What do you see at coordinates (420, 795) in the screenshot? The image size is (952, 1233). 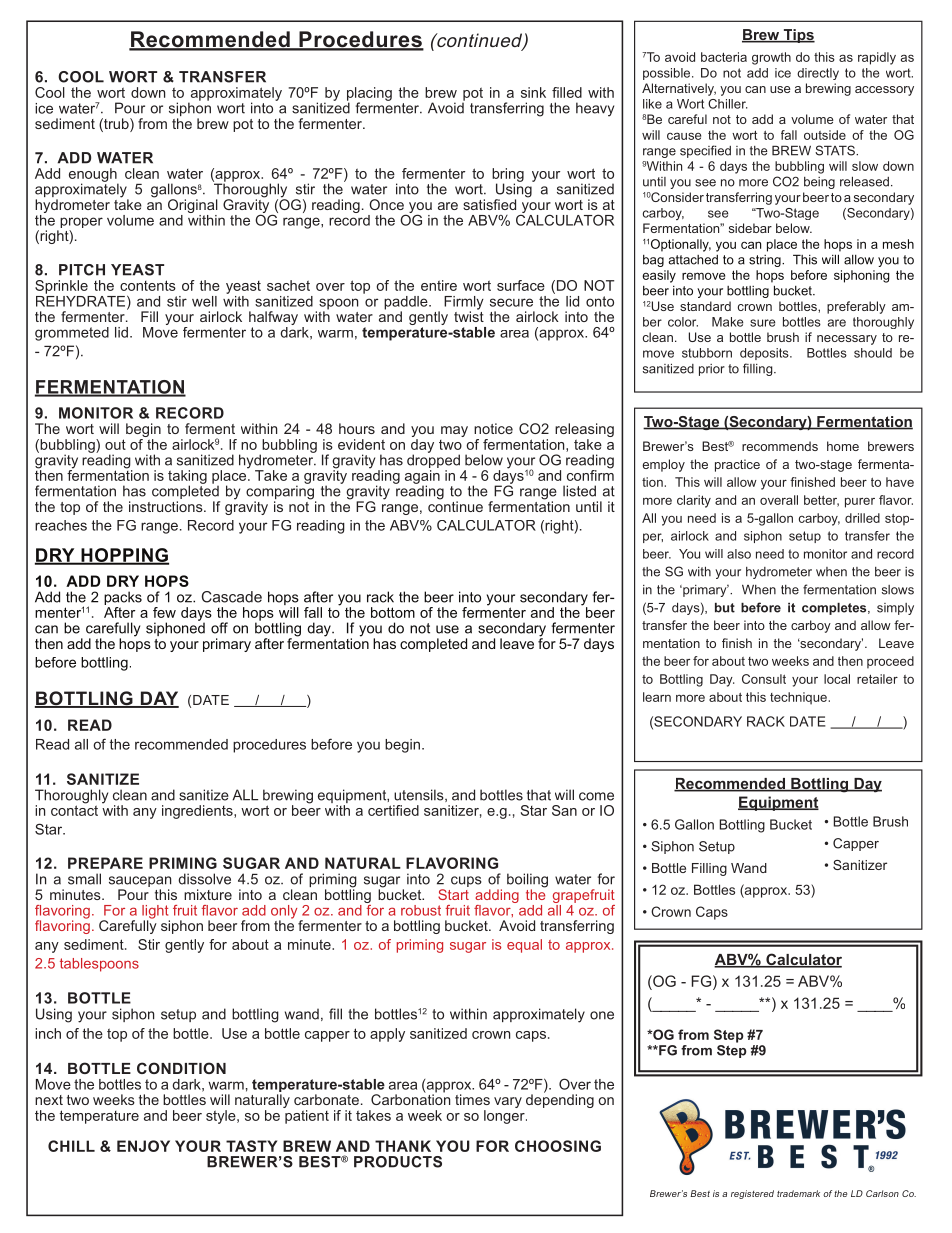 I see `utensils` at bounding box center [420, 795].
